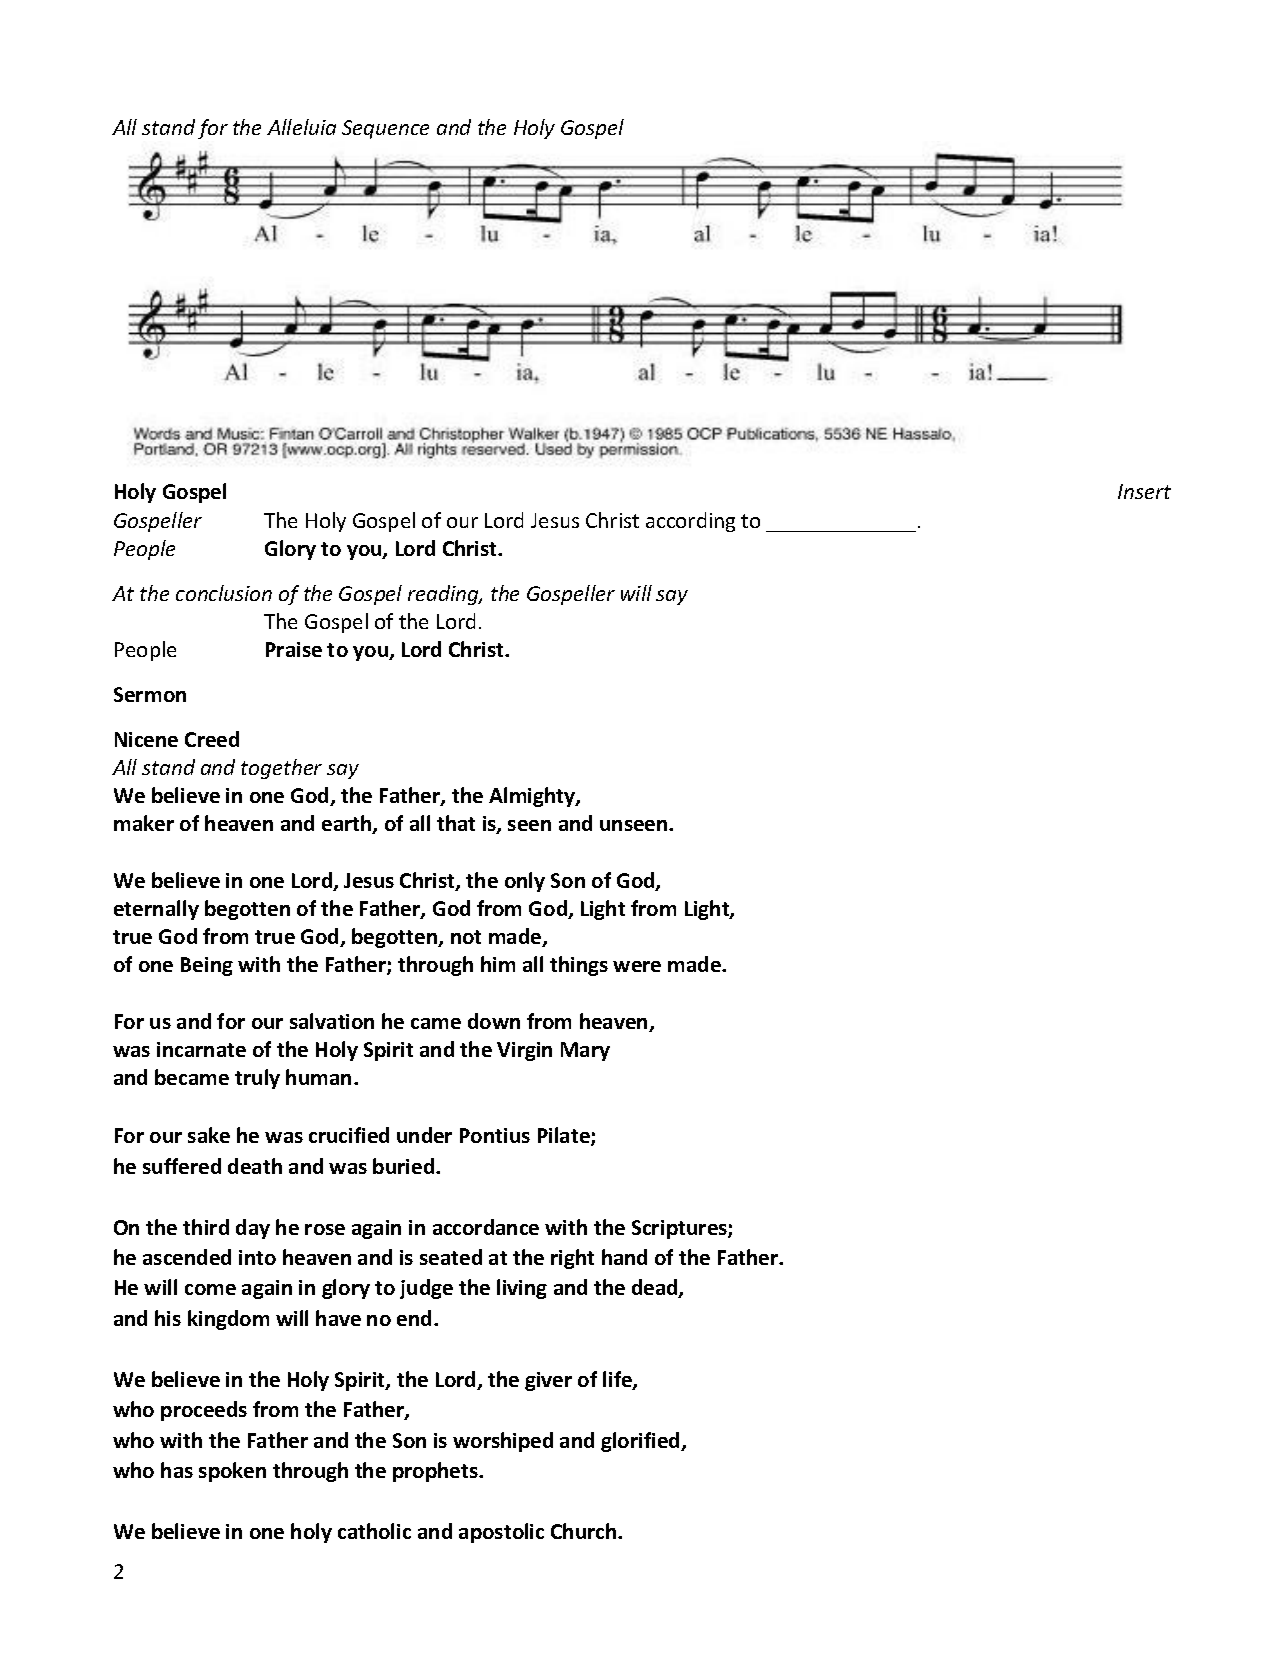 Image resolution: width=1284 pixels, height=1661 pixels. Describe the element at coordinates (232, 1472) in the screenshot. I see `spoken` at that location.
